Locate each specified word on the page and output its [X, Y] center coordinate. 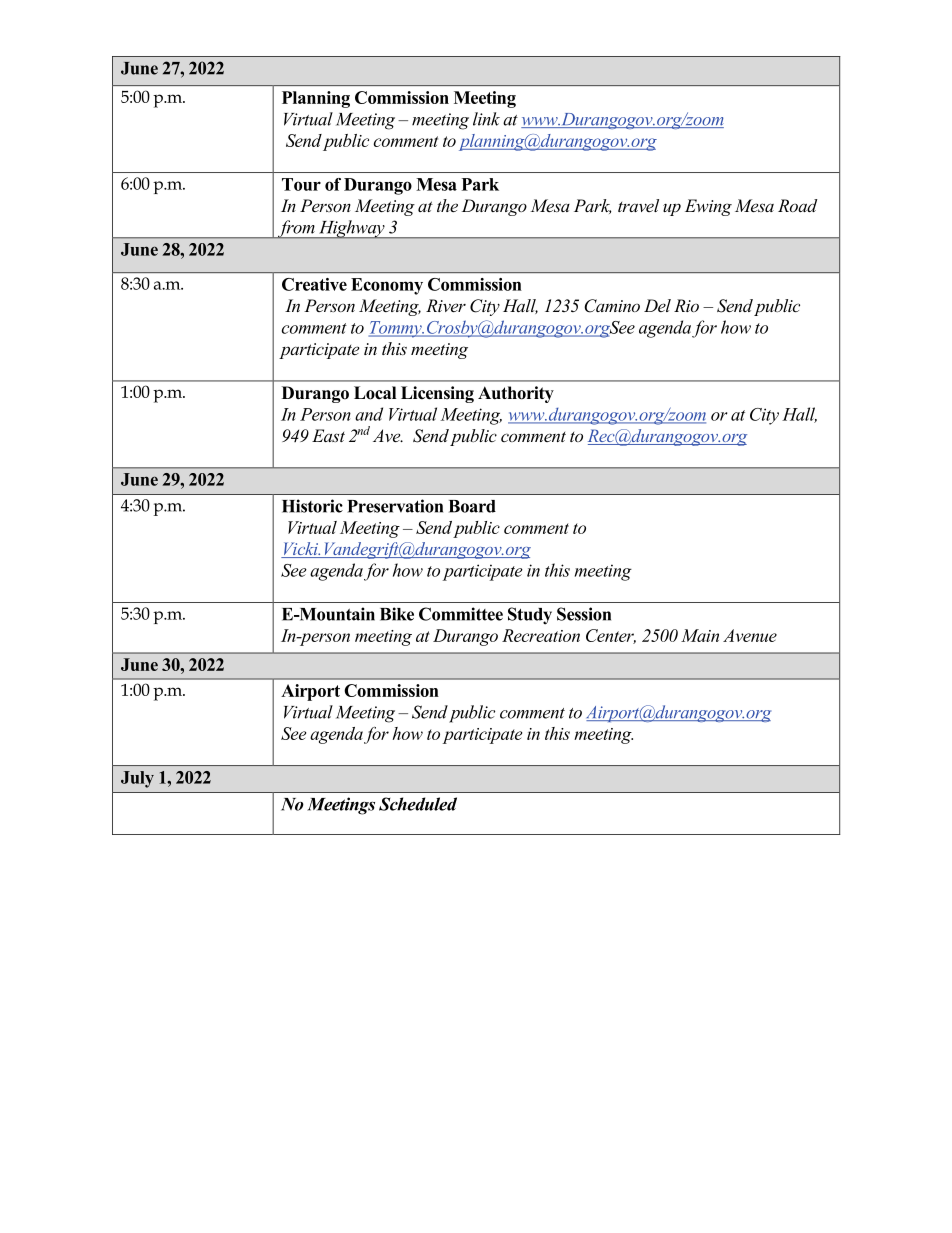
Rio [686, 305]
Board [472, 506]
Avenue [750, 635]
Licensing [437, 394]
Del [657, 305]
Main [700, 635]
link [486, 119]
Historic [312, 506]
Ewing [708, 207]
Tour [301, 184]
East [328, 435]
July [137, 779]
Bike [397, 614]
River [446, 305]
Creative [314, 284]
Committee [461, 614]
